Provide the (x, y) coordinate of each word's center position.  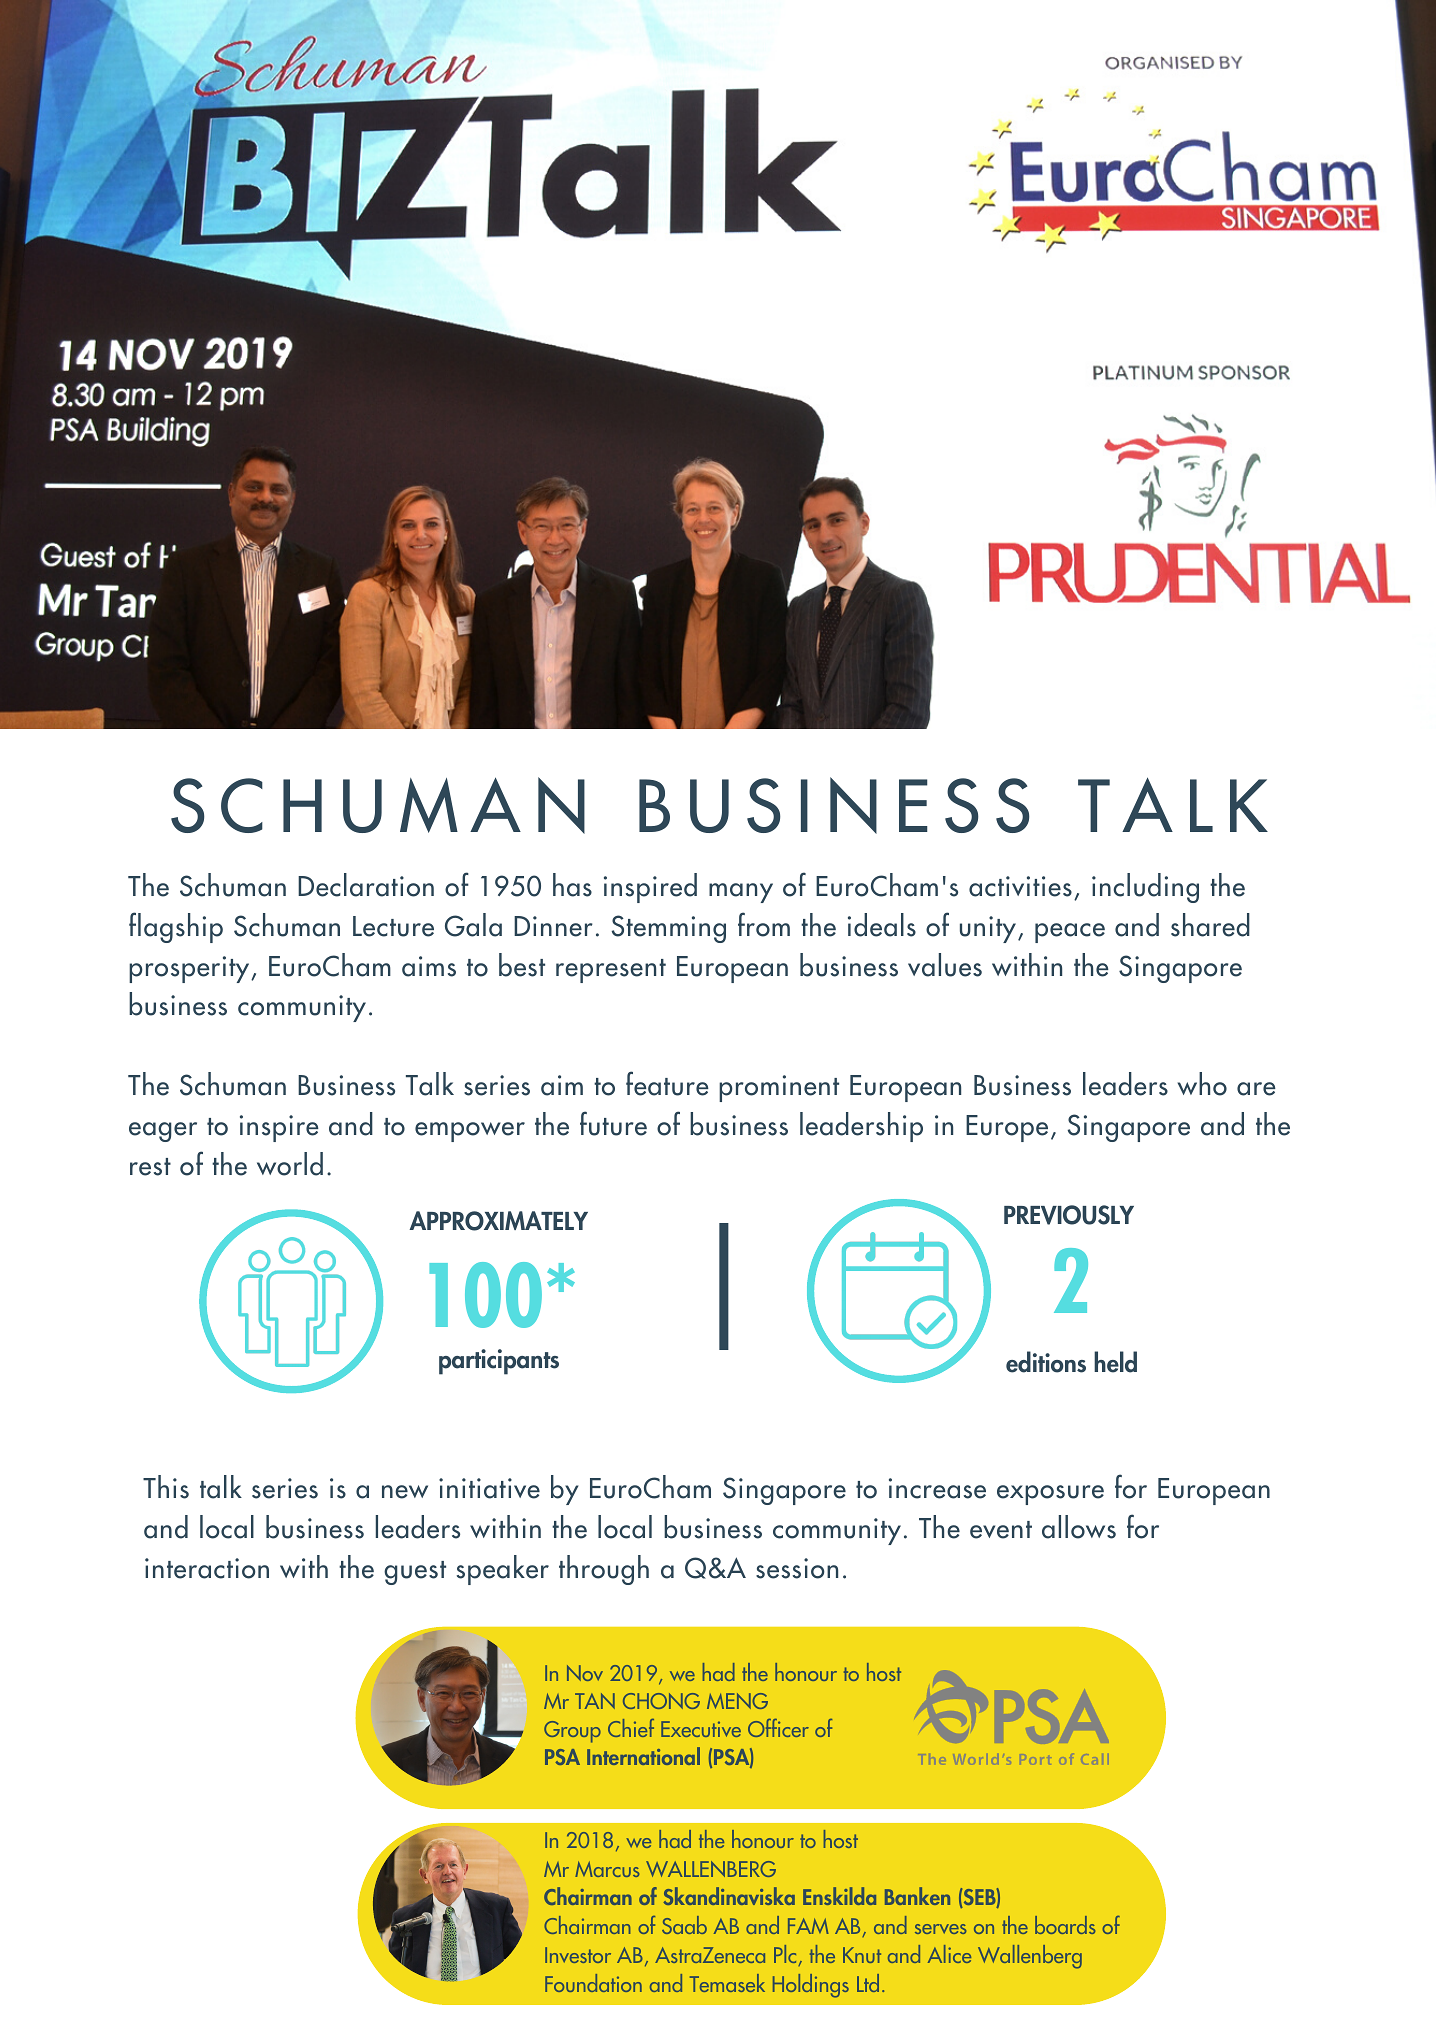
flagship (176, 927)
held (1115, 1362)
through (604, 1570)
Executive (701, 1729)
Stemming (669, 929)
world (290, 1164)
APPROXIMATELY (498, 1221)
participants (499, 1362)
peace (1070, 933)
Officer (778, 1728)
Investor (578, 1955)
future (613, 1123)
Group (572, 1732)
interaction (207, 1568)
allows (1079, 1527)
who (1202, 1084)
